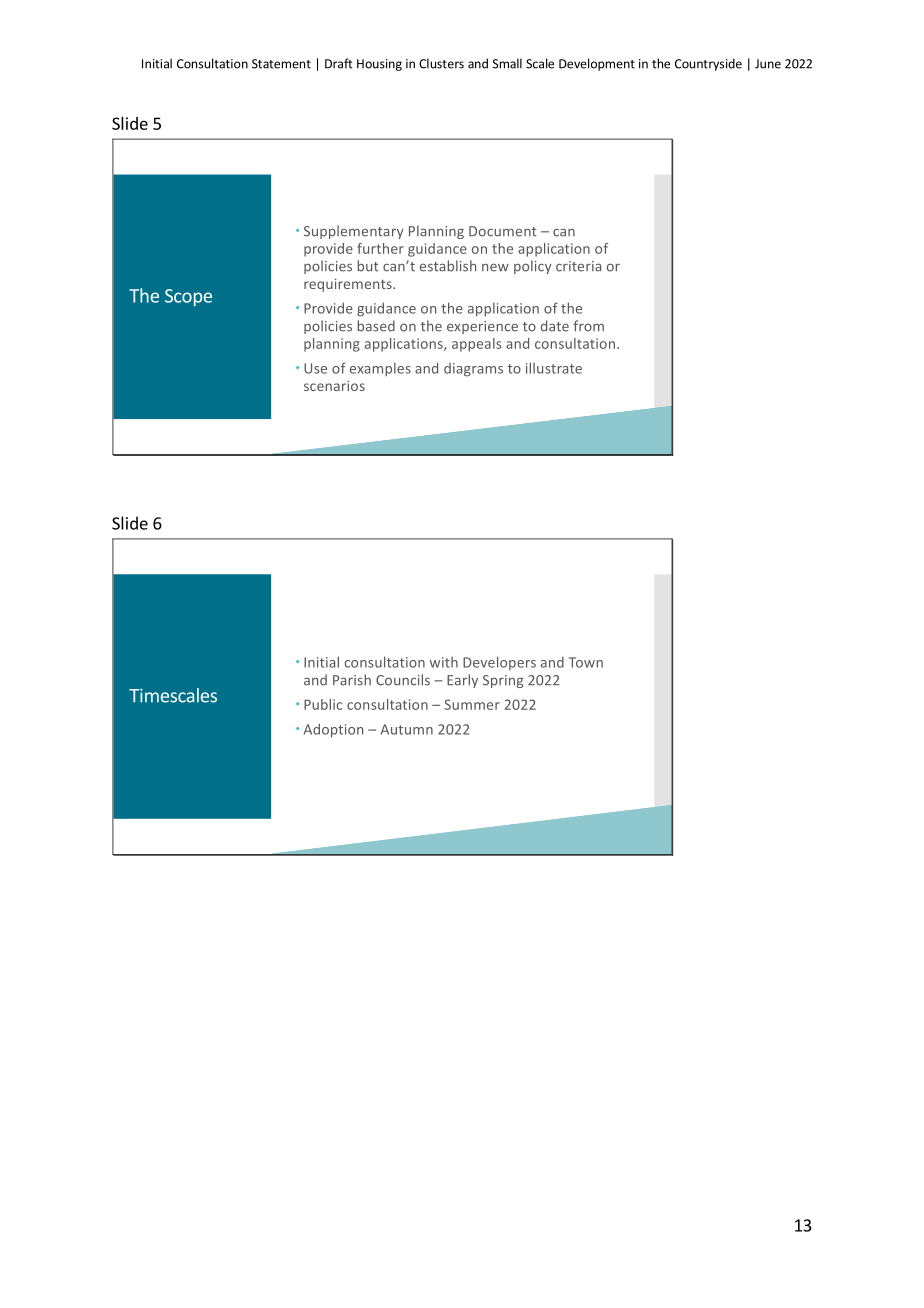 The width and height of the screenshot is (924, 1308). I want to click on Public, so click(323, 704).
